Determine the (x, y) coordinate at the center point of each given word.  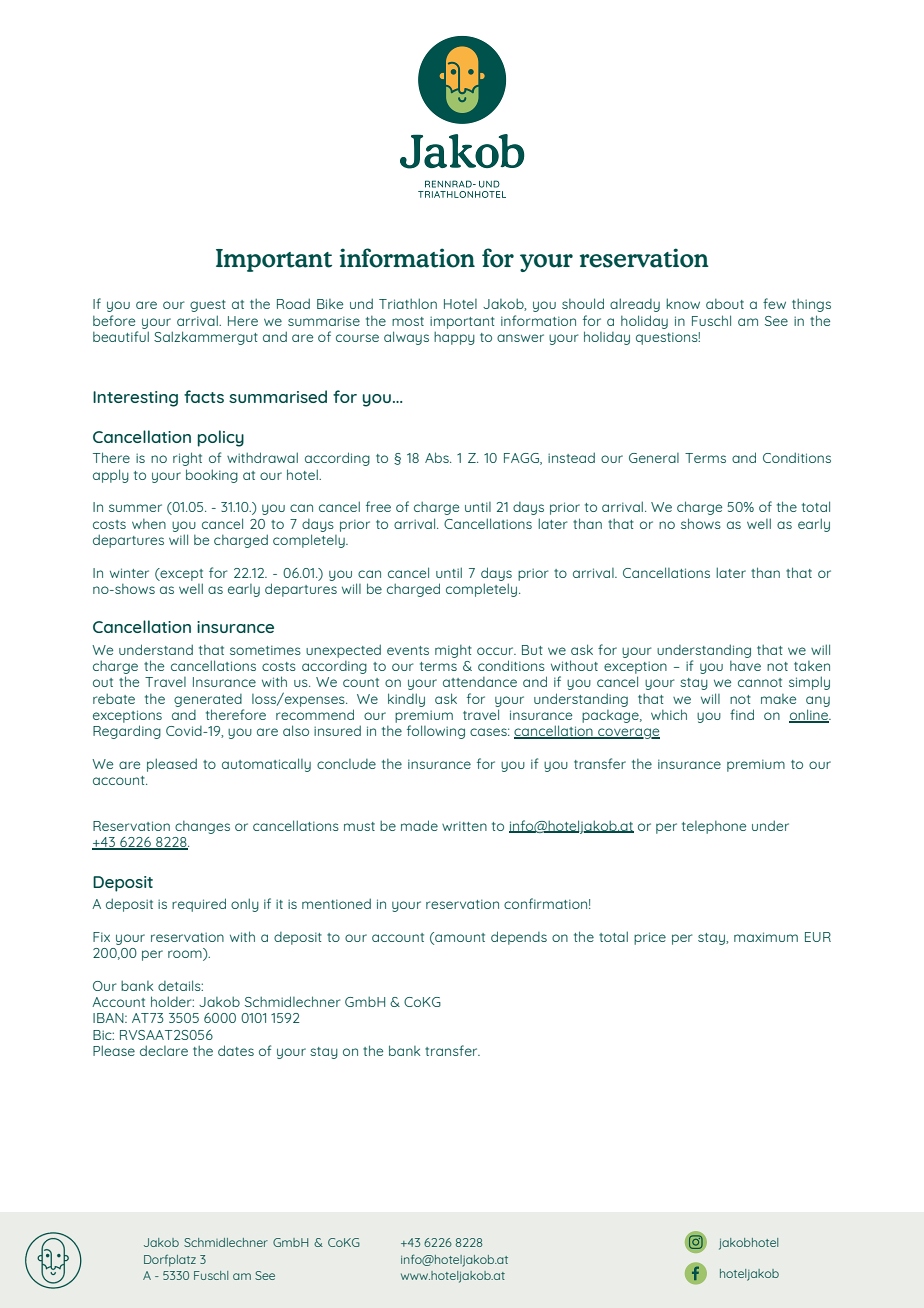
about (725, 304)
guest (208, 306)
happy (454, 338)
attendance (480, 682)
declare (164, 1050)
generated (208, 700)
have (745, 666)
